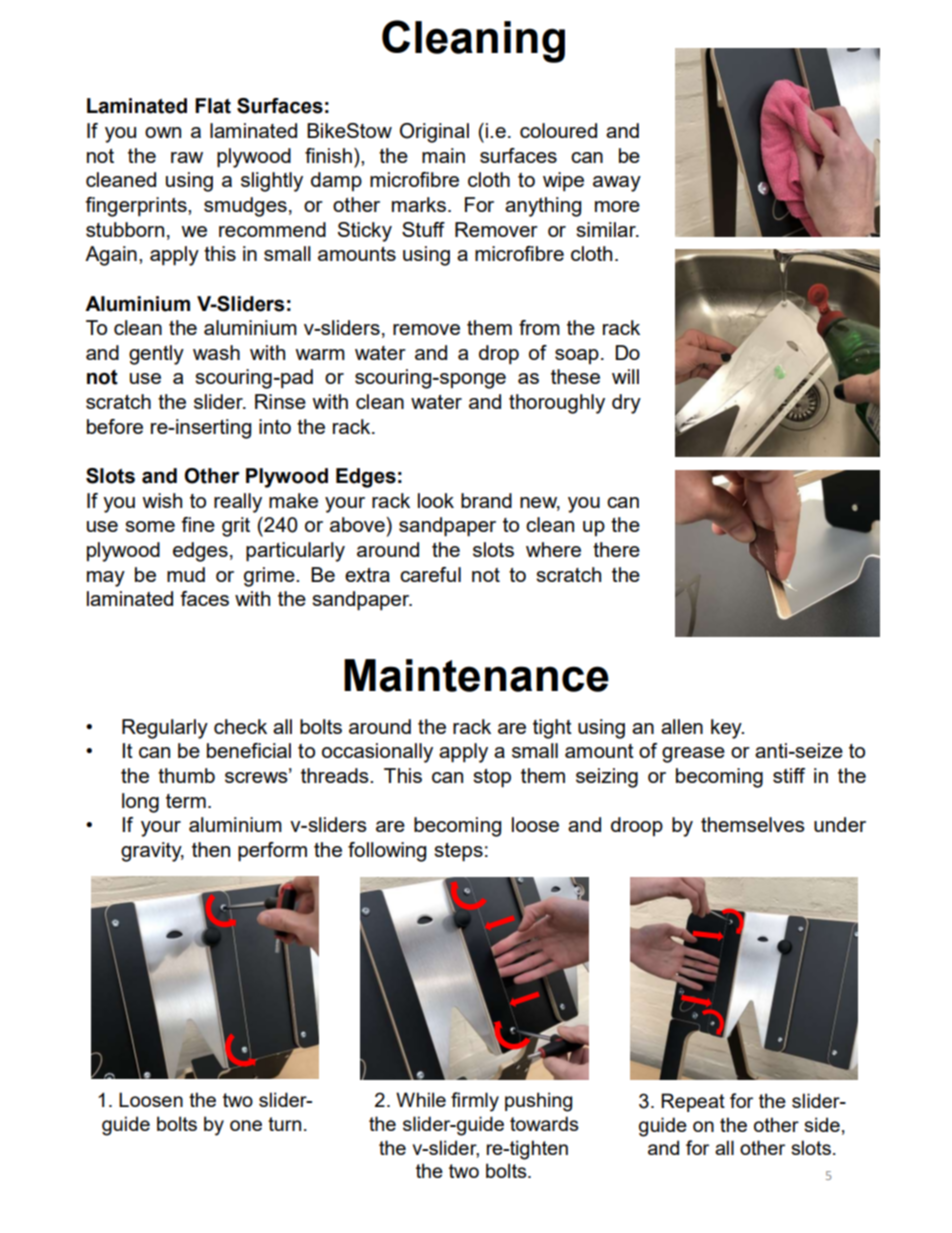 Image resolution: width=952 pixels, height=1233 pixels. I want to click on drop, so click(499, 354).
